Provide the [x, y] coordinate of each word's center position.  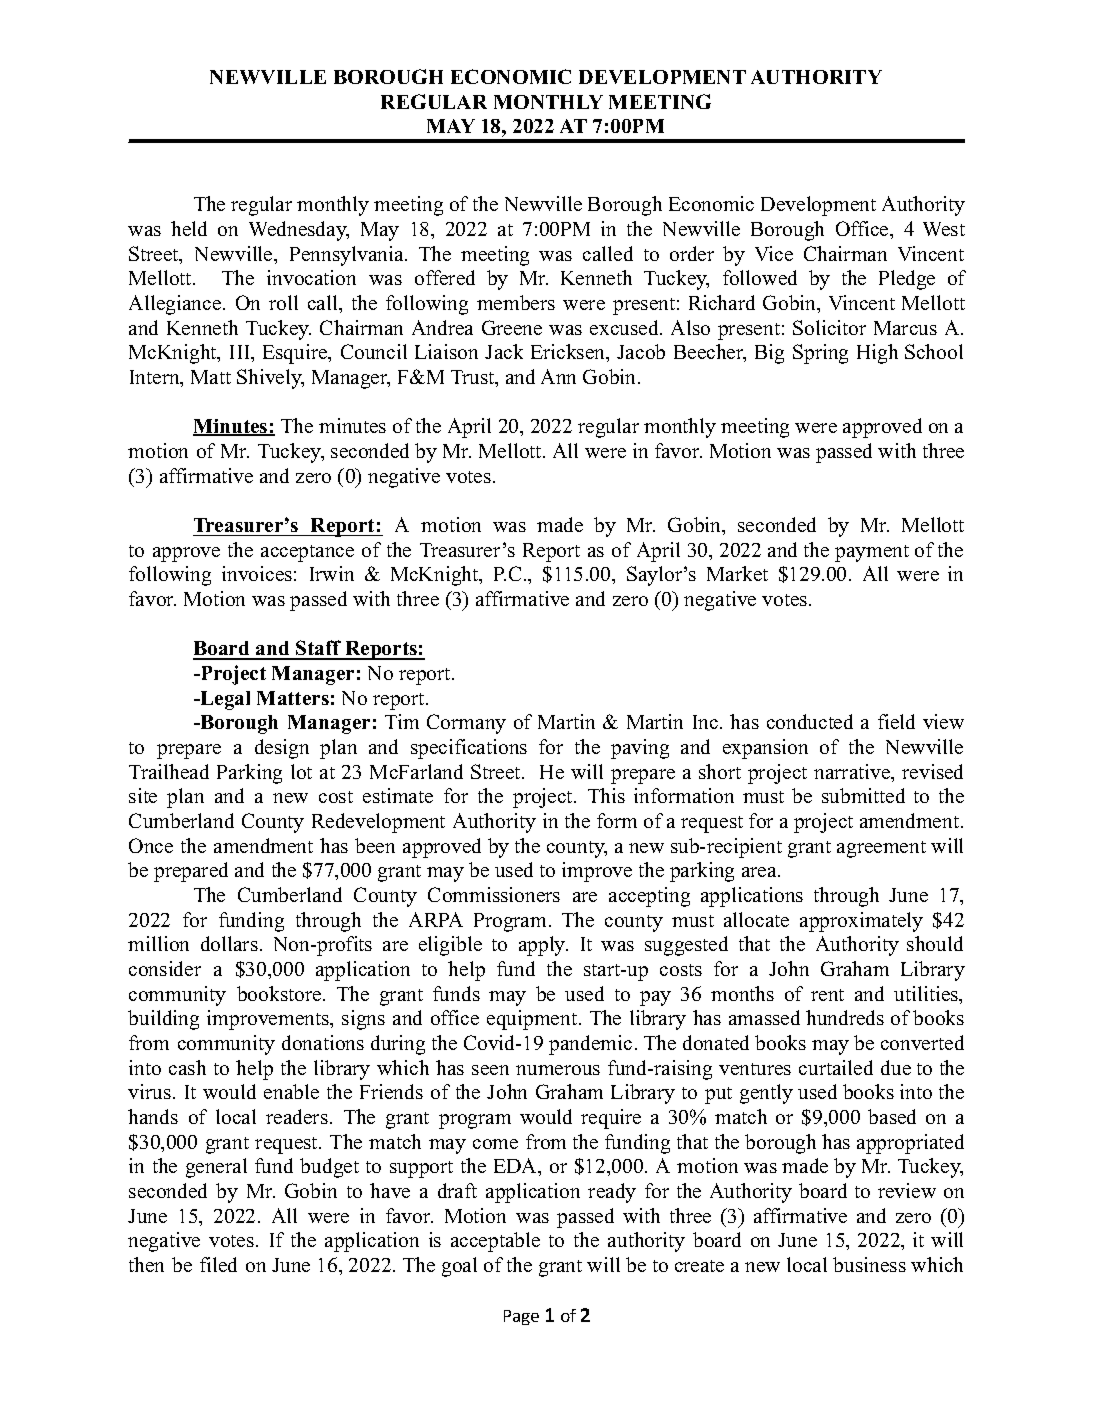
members [516, 302]
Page [521, 1317]
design [282, 749]
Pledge [907, 280]
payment [872, 553]
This [606, 795]
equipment [532, 1020]
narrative [853, 771]
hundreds [845, 1017]
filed [218, 1264]
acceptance [307, 553]
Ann [558, 376]
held [189, 228]
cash [187, 1067]
